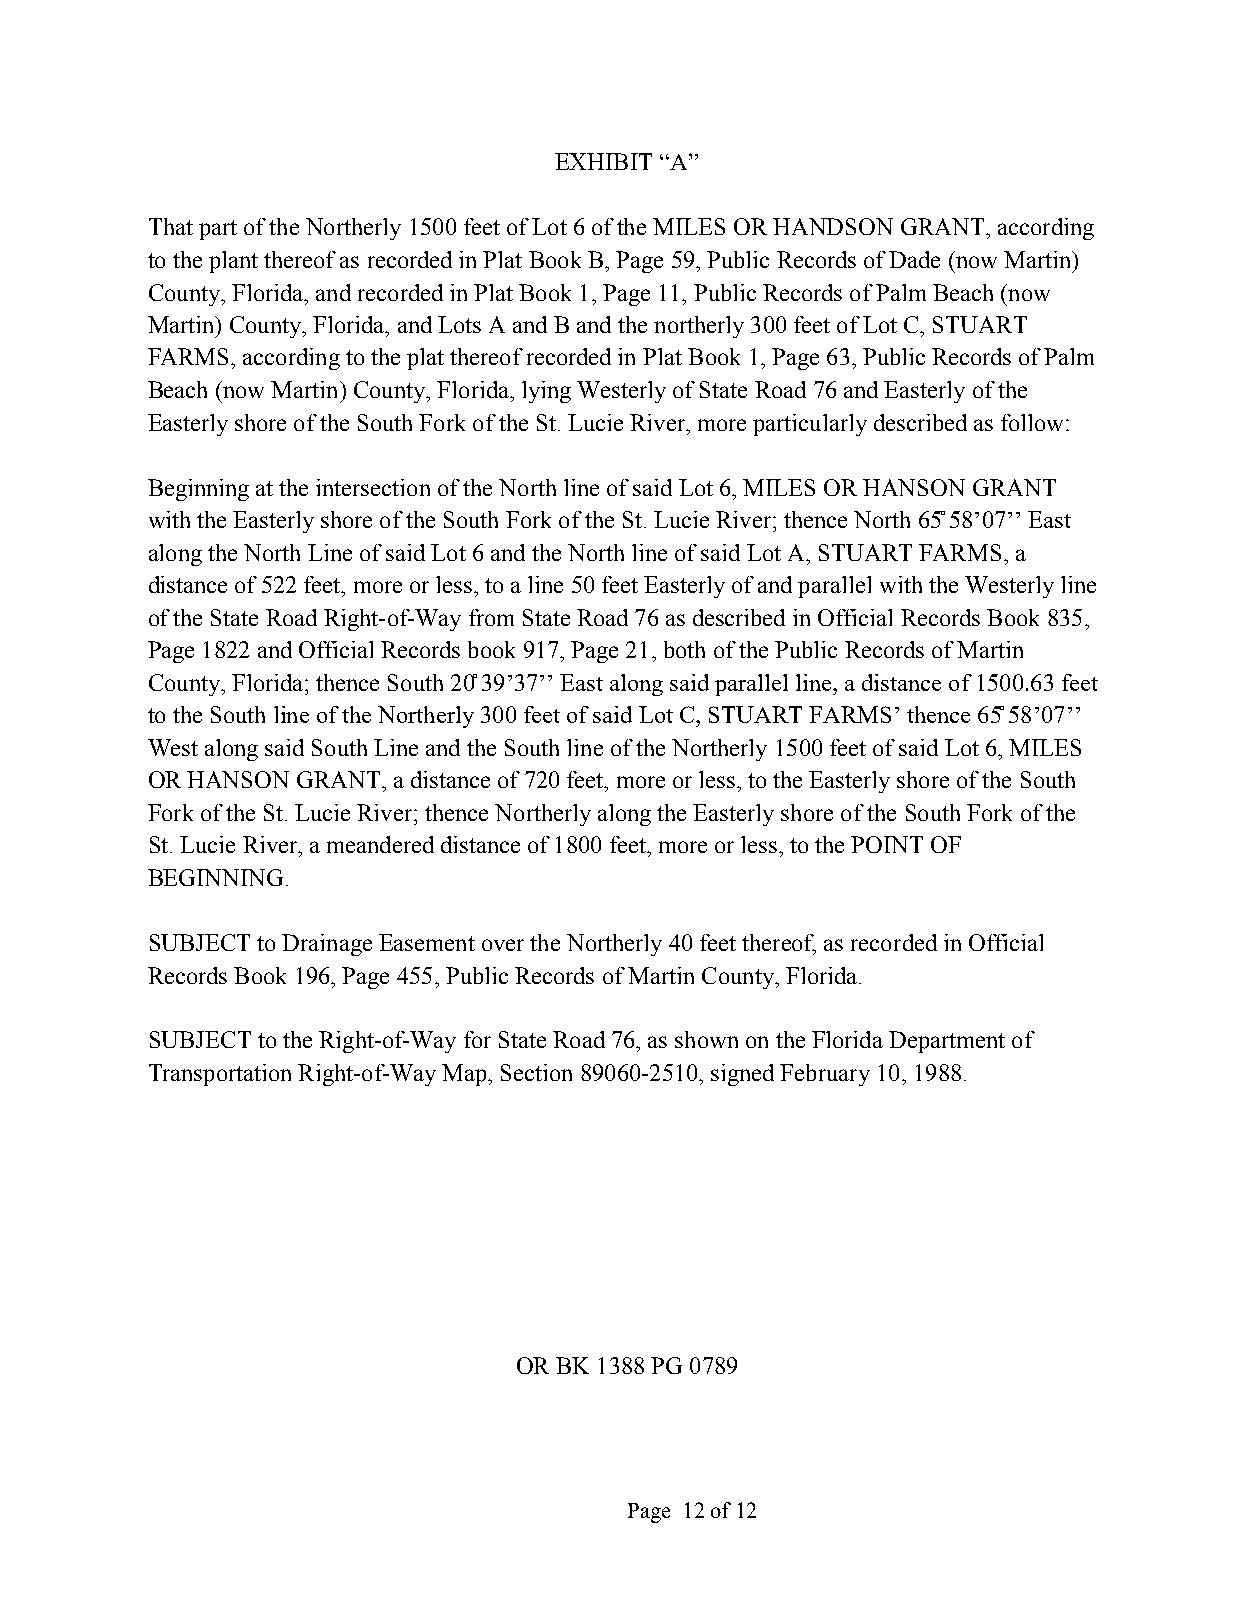 The width and height of the screenshot is (1254, 1623). What do you see at coordinates (603, 161) in the screenshot?
I see `EXHIBIT` at bounding box center [603, 161].
